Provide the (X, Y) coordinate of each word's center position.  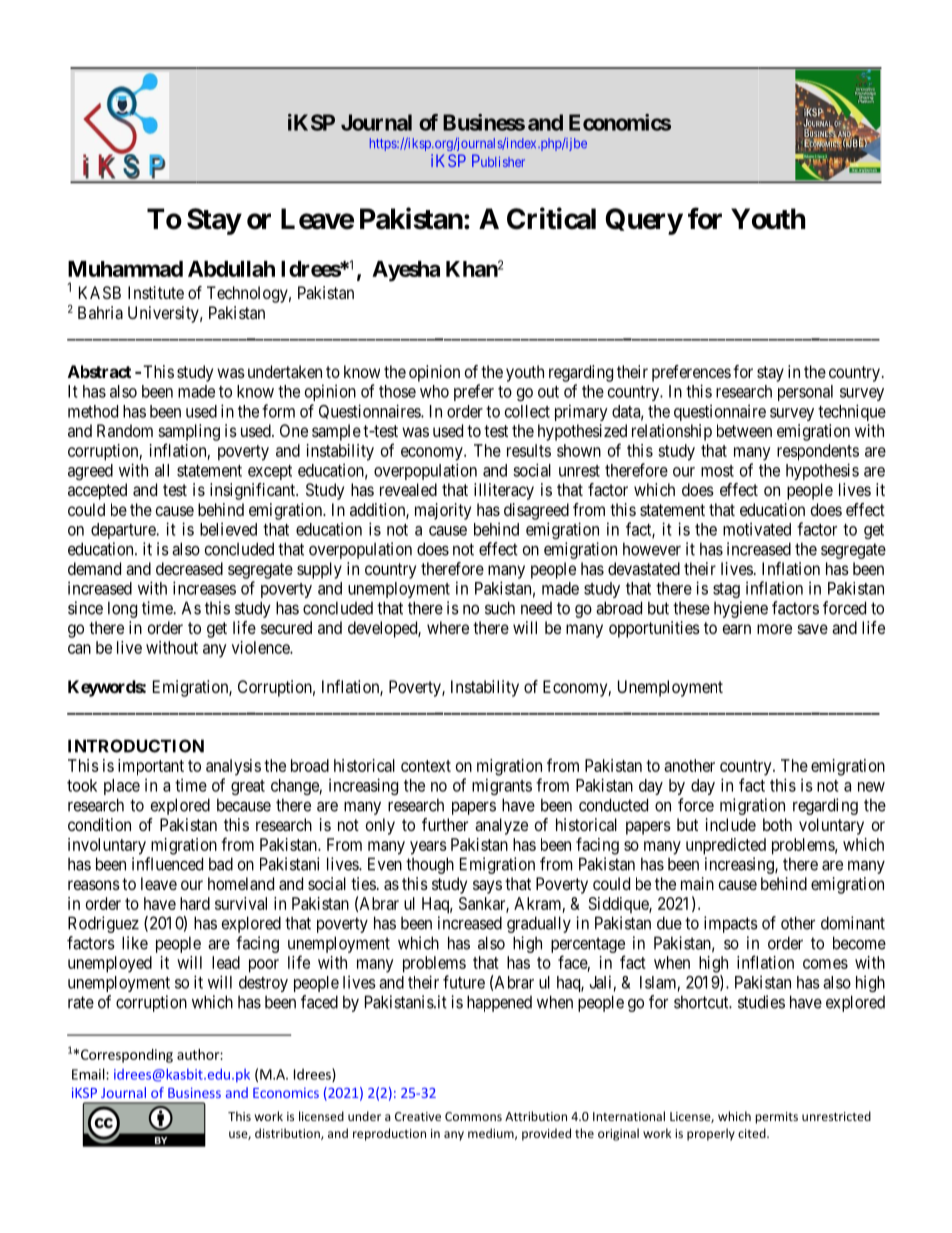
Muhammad (125, 269)
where (448, 627)
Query (644, 221)
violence (261, 647)
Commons (473, 1116)
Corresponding (127, 1056)
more (774, 629)
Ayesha (406, 271)
